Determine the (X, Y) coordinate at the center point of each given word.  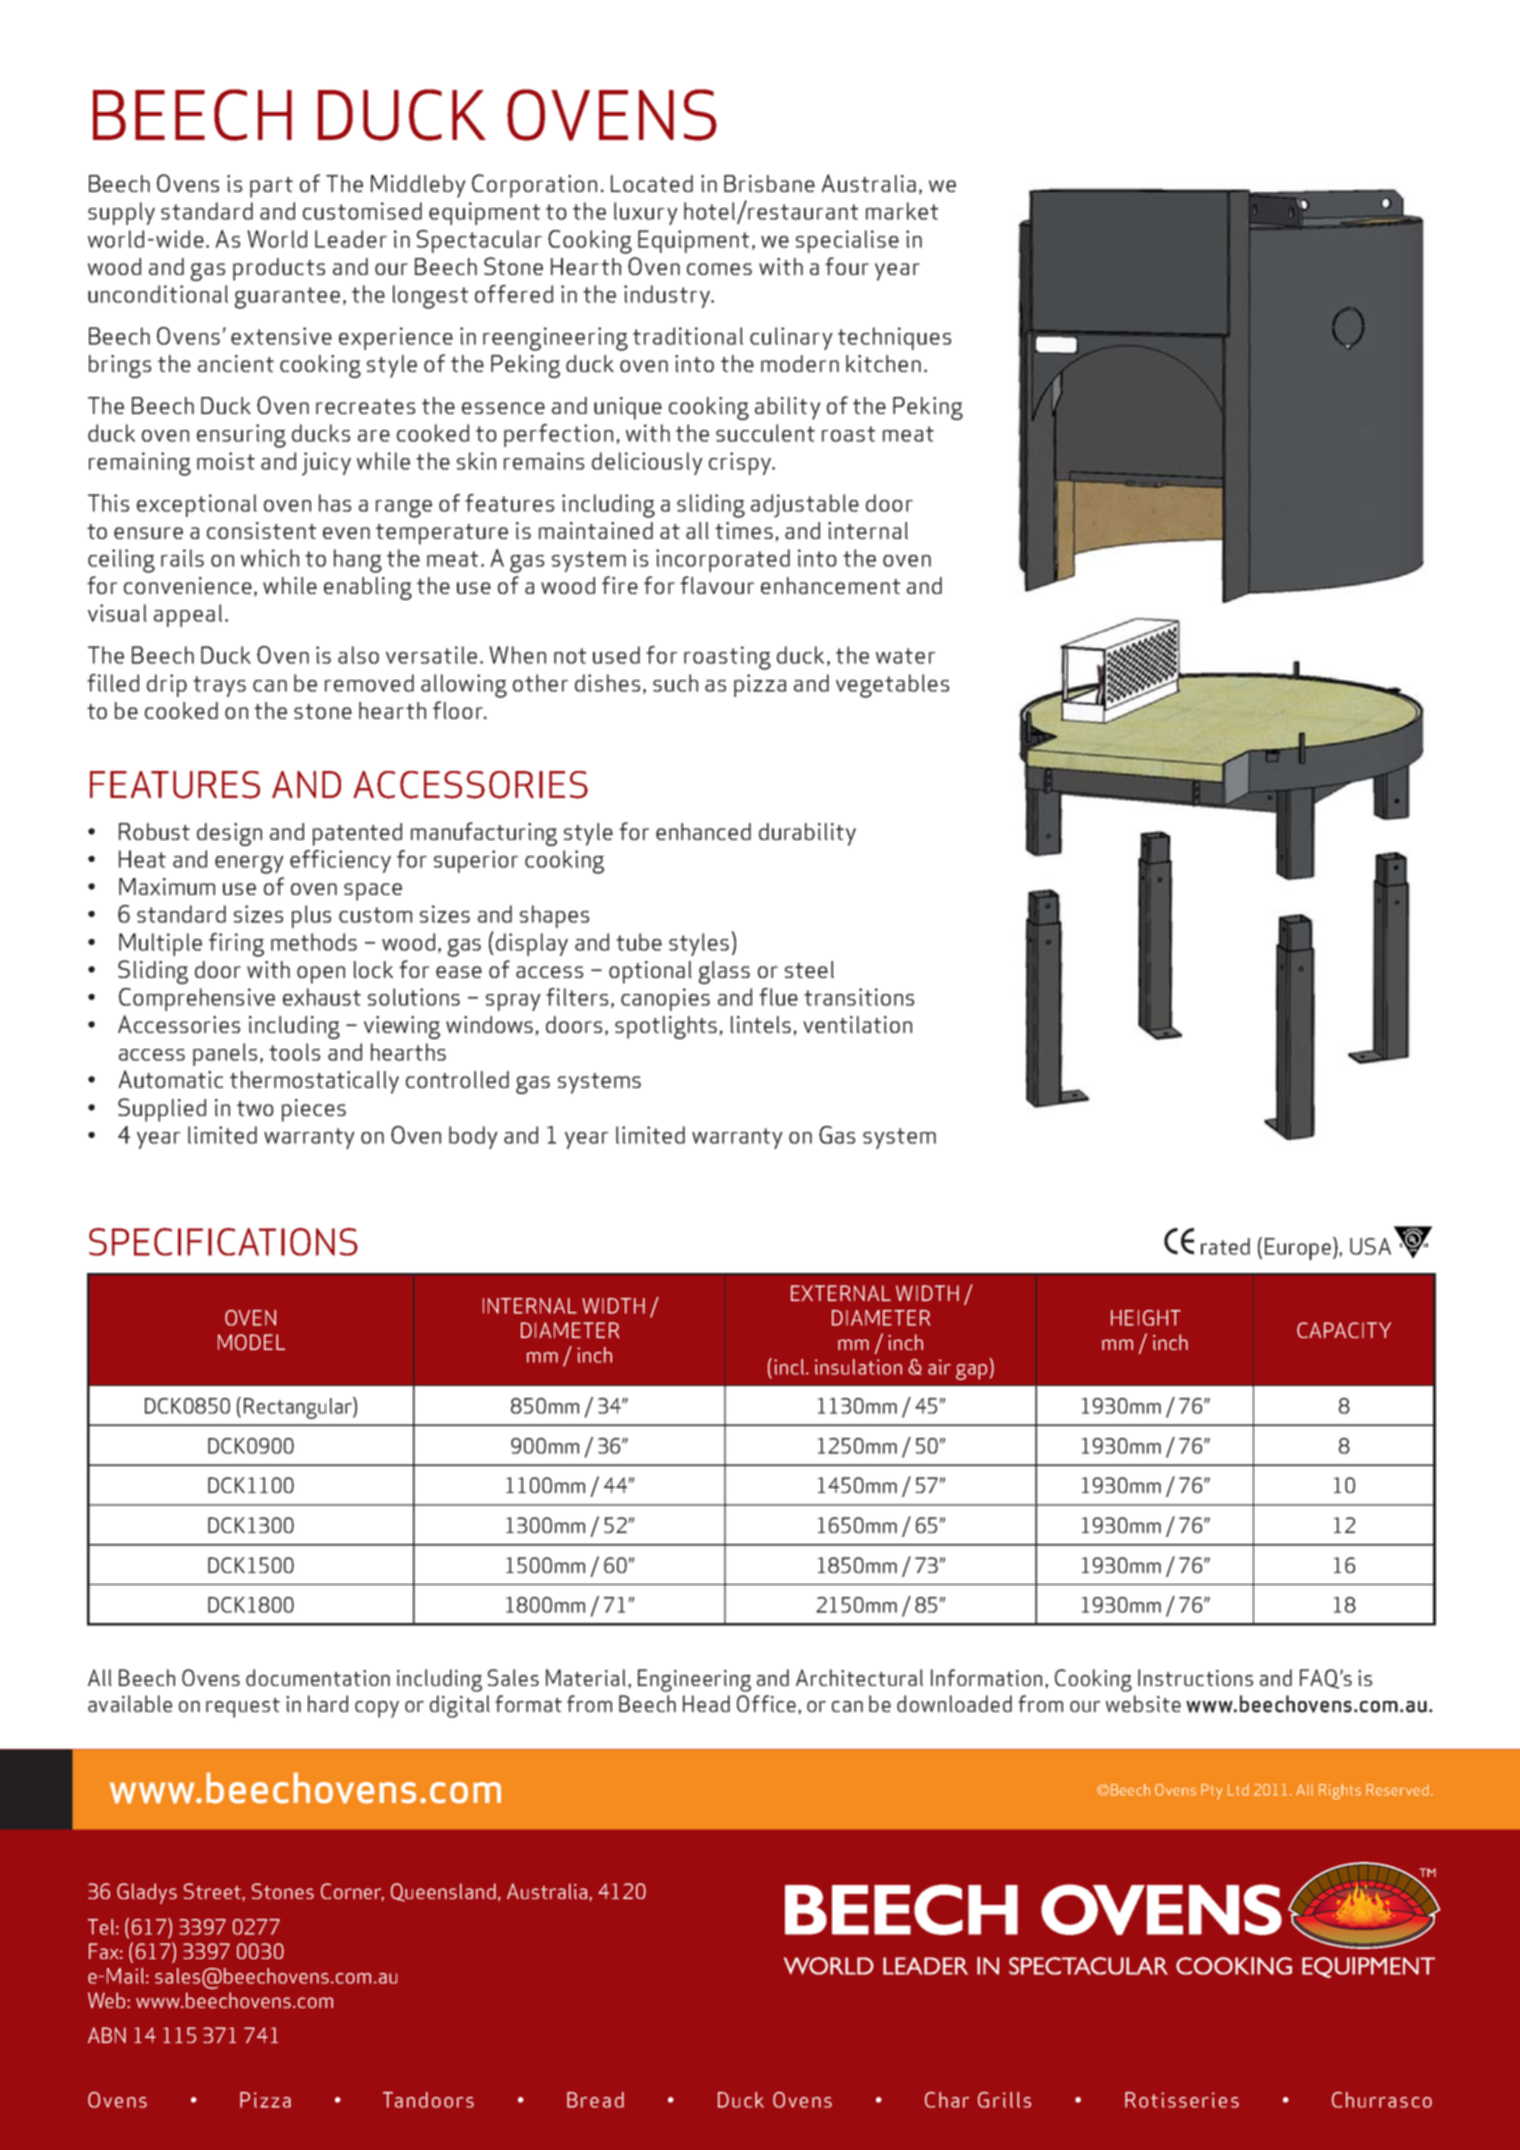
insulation (858, 1367)
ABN (107, 2035)
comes (719, 269)
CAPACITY (1344, 1330)
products (279, 269)
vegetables (892, 686)
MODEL (251, 1342)
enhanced (703, 831)
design (229, 834)
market (902, 211)
